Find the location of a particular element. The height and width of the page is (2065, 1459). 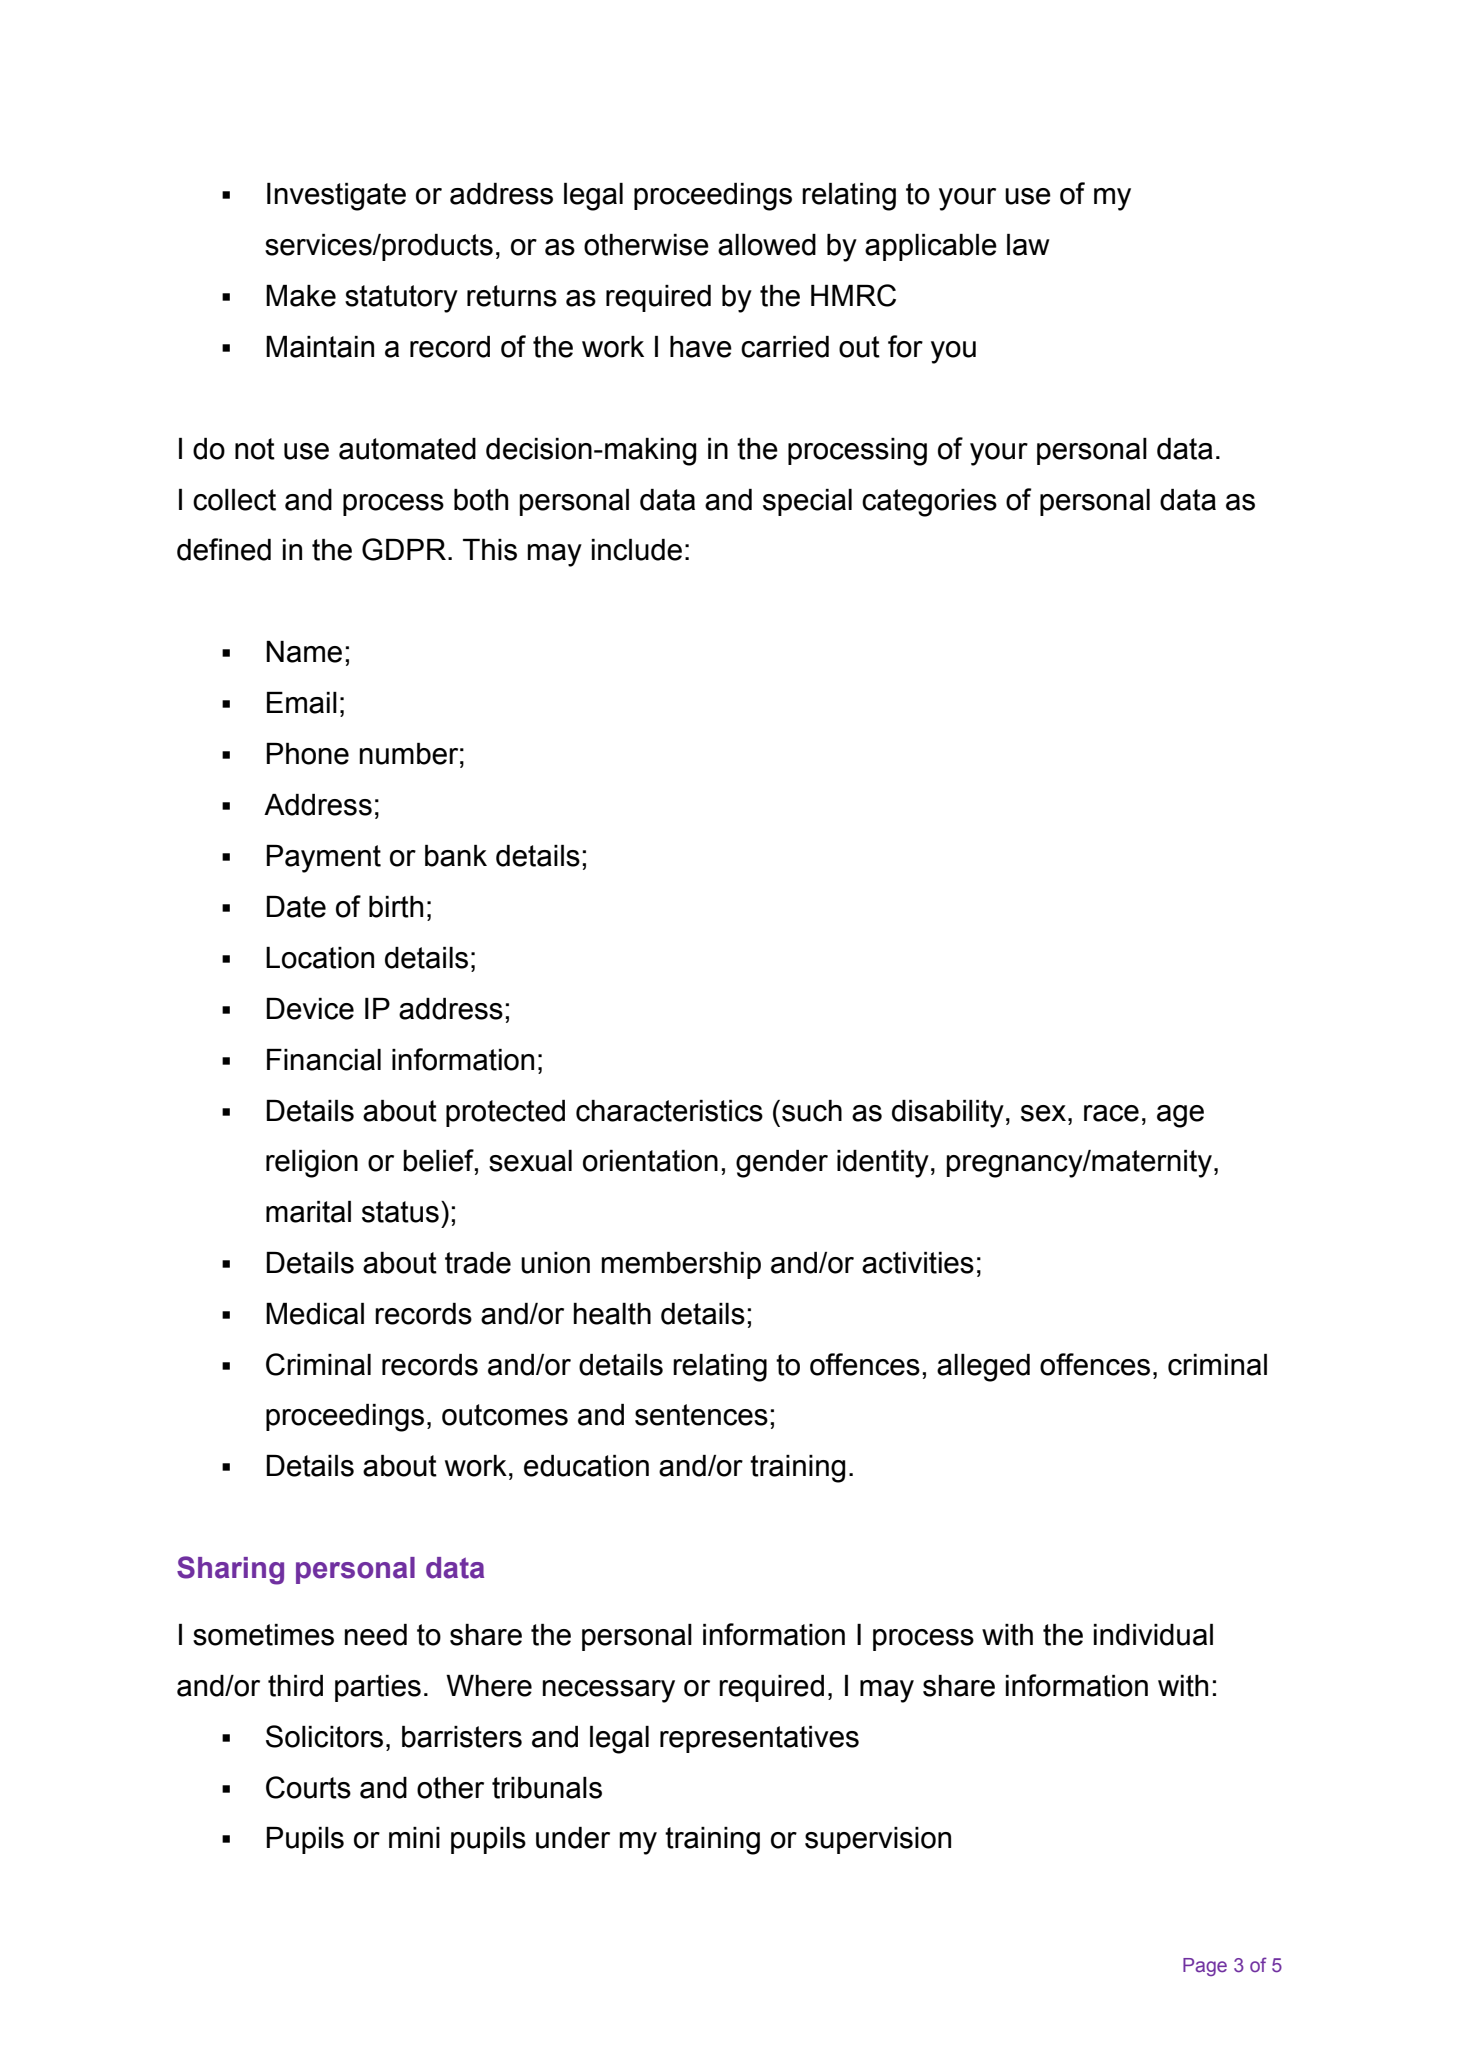

Date is located at coordinates (296, 907).
